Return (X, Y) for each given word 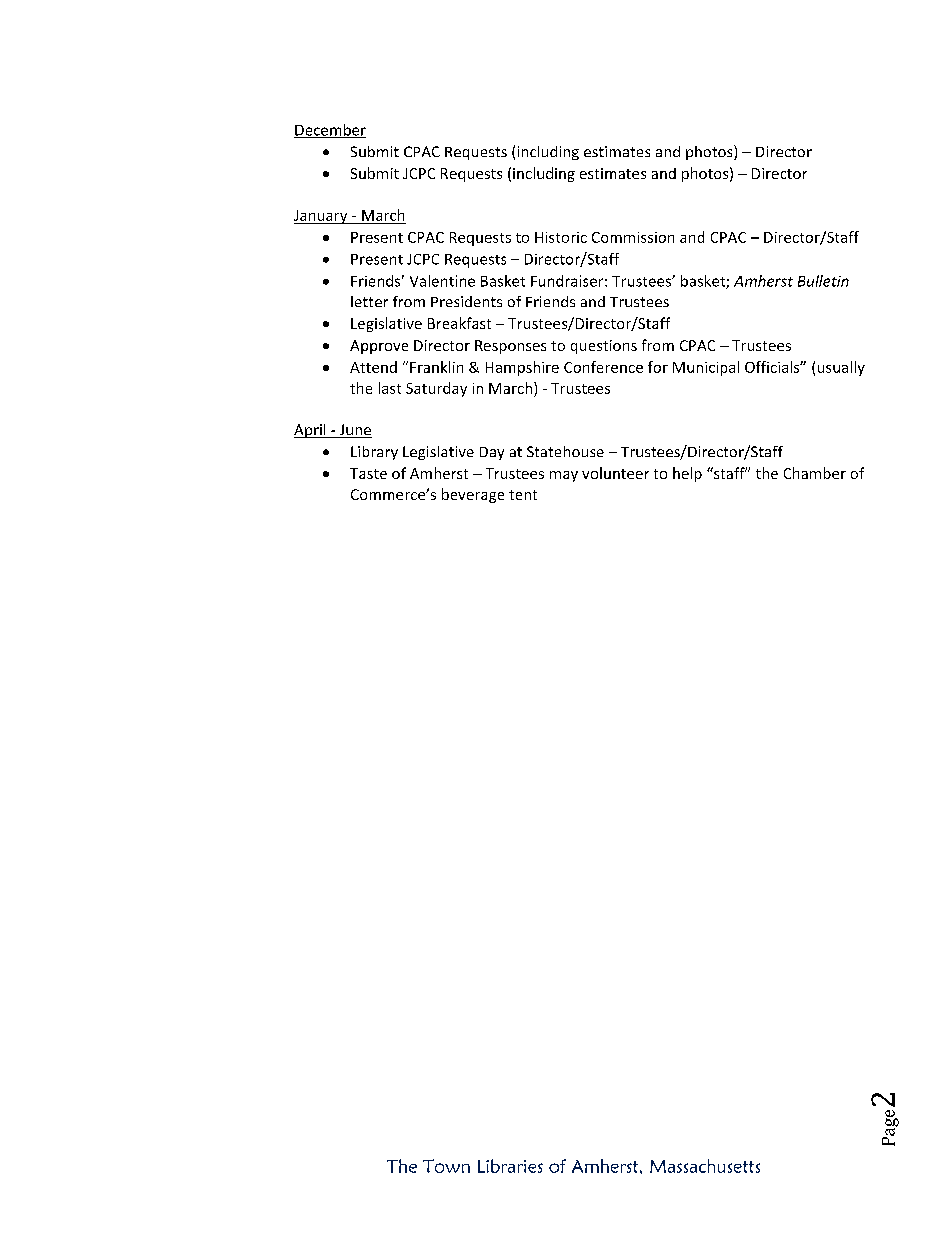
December (330, 131)
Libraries (510, 1166)
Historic (561, 237)
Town (446, 1166)
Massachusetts (705, 1166)
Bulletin (823, 281)
